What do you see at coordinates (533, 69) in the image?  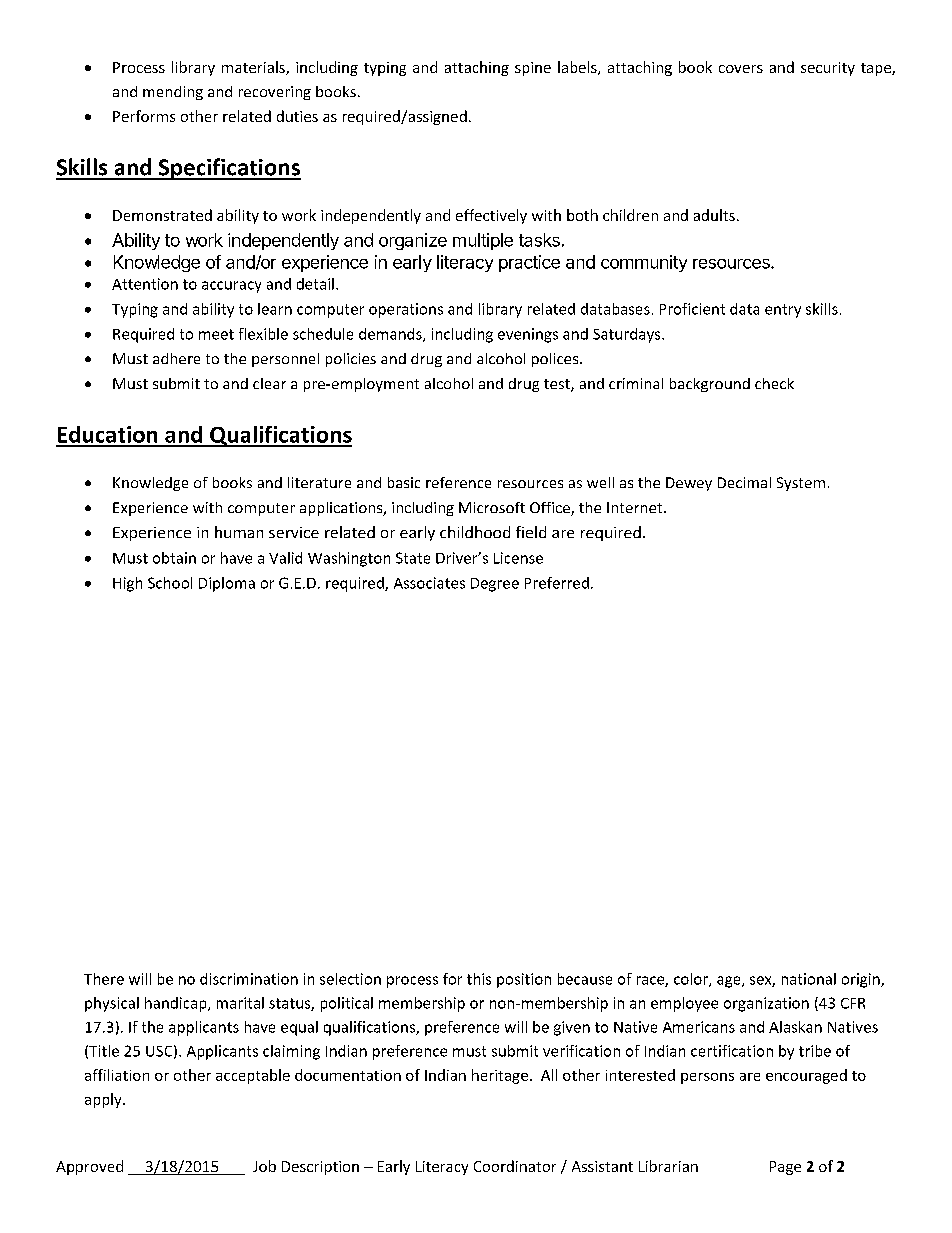 I see `spine` at bounding box center [533, 69].
